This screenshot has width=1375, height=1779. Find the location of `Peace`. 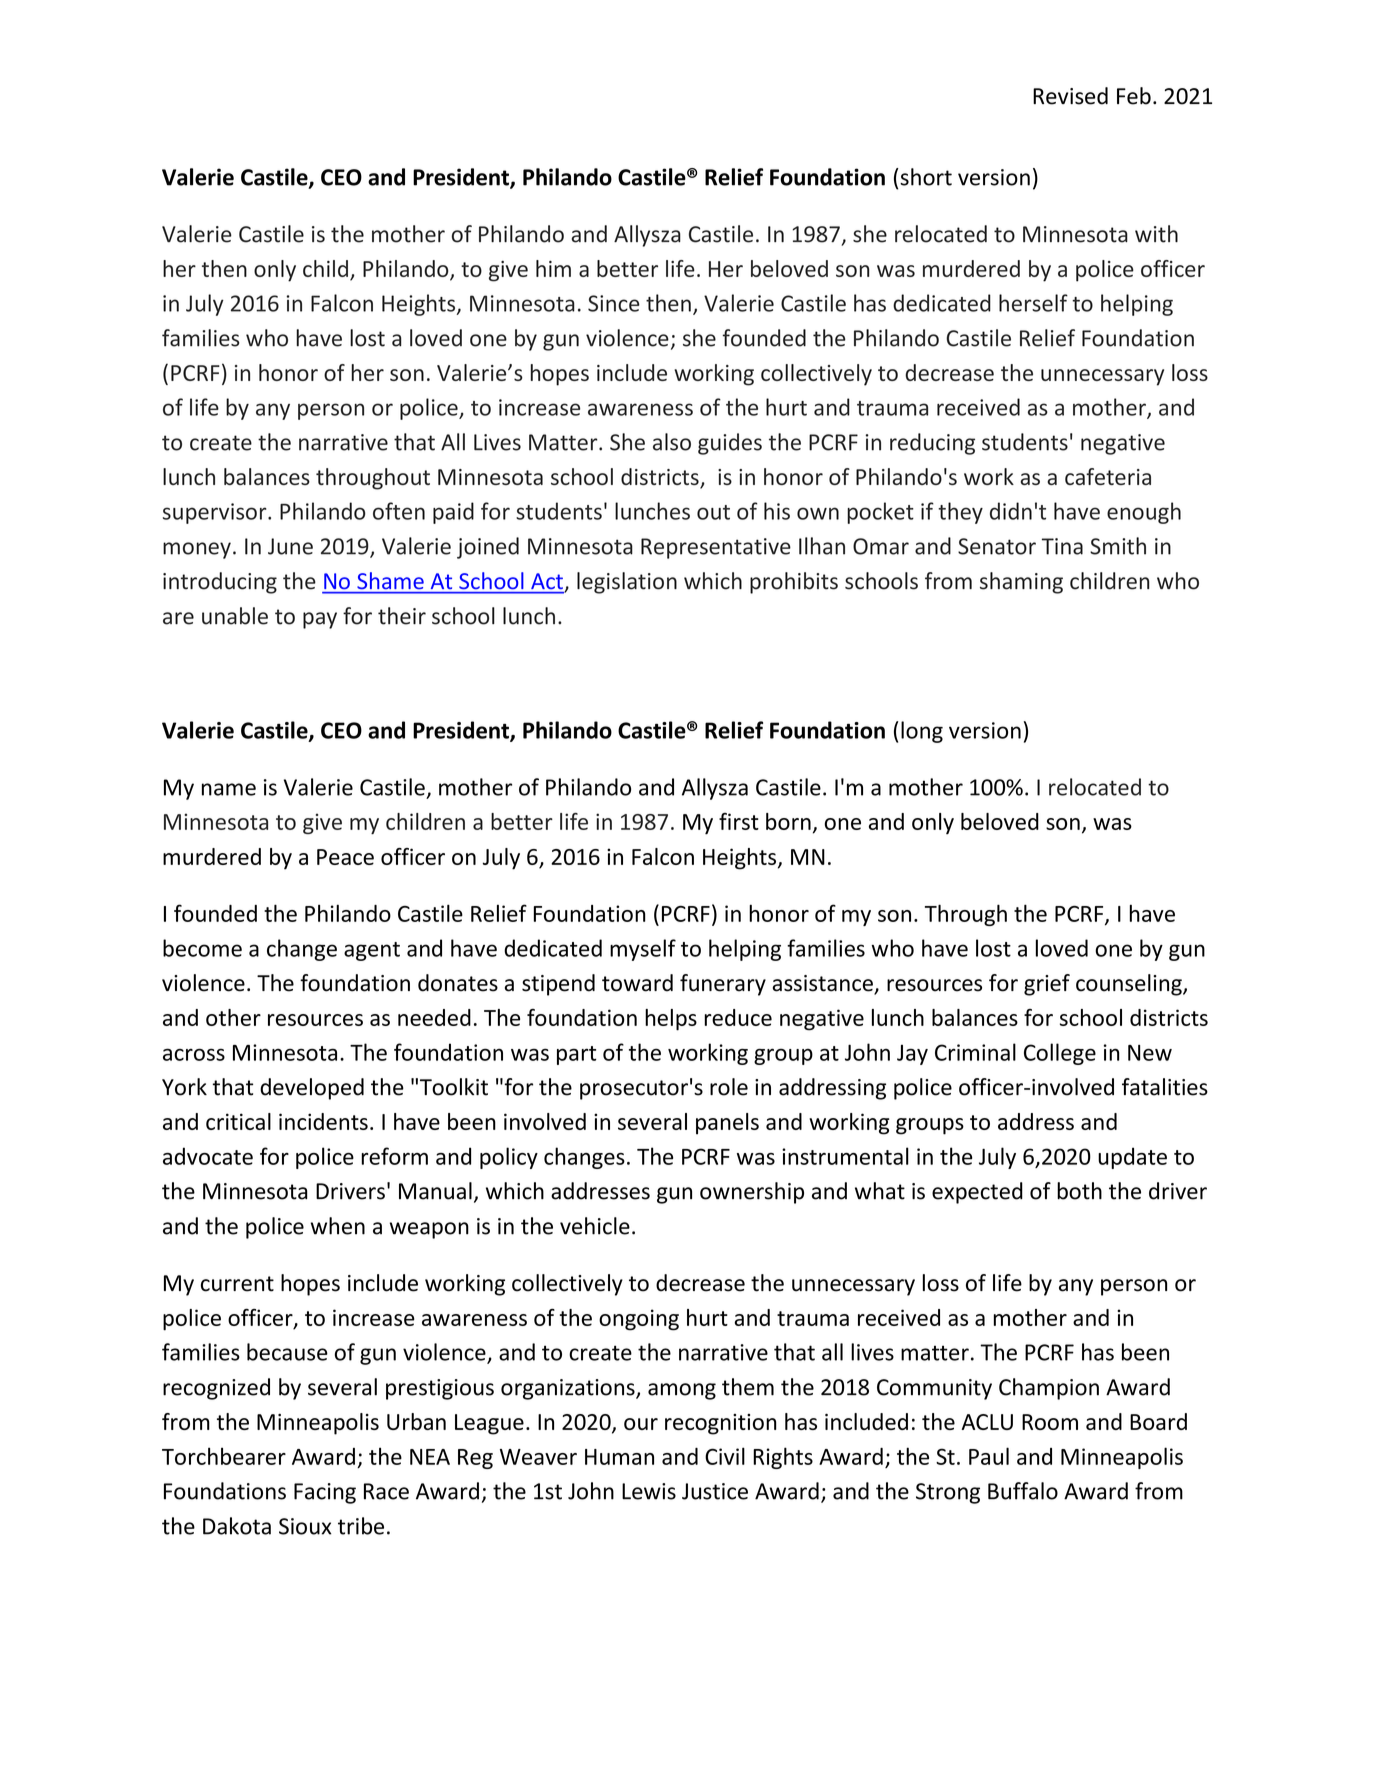

Peace is located at coordinates (345, 857).
